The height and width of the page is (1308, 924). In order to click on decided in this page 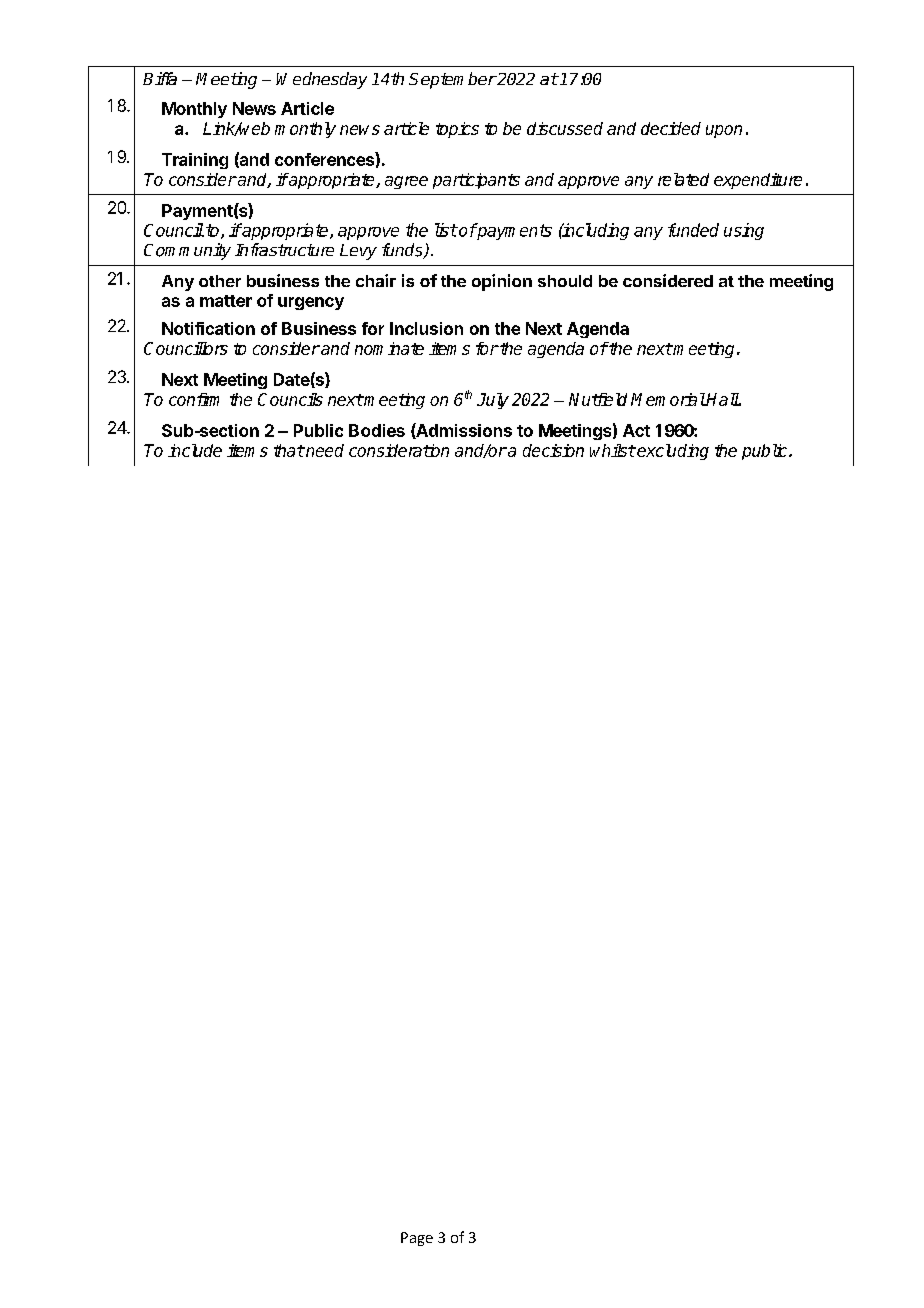, I will do `click(671, 128)`.
